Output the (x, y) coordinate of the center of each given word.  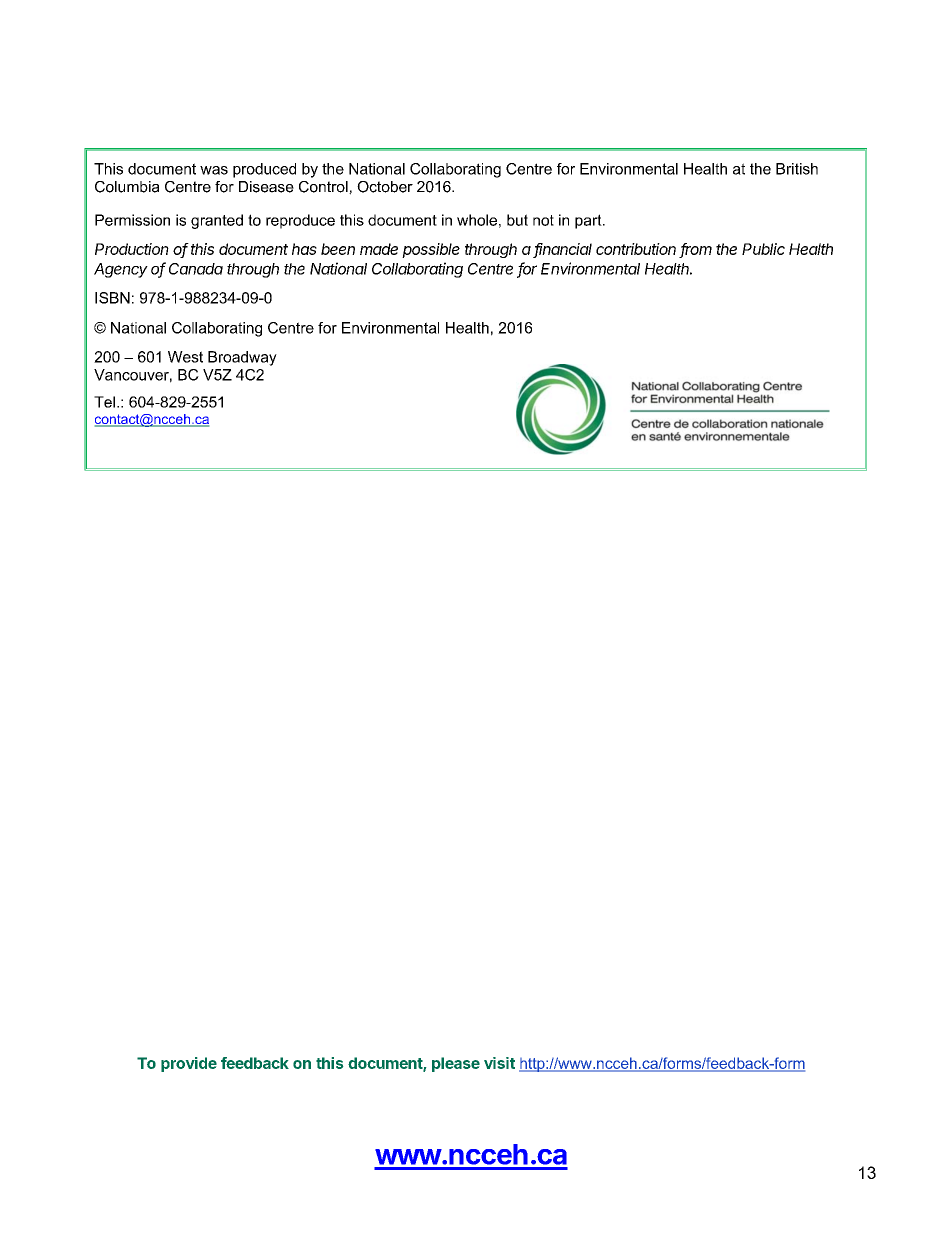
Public (763, 249)
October (385, 187)
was (214, 170)
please (456, 1064)
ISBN (112, 298)
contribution (636, 249)
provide (189, 1064)
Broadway (242, 358)
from (696, 250)
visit (499, 1063)
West (185, 357)
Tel (104, 402)
